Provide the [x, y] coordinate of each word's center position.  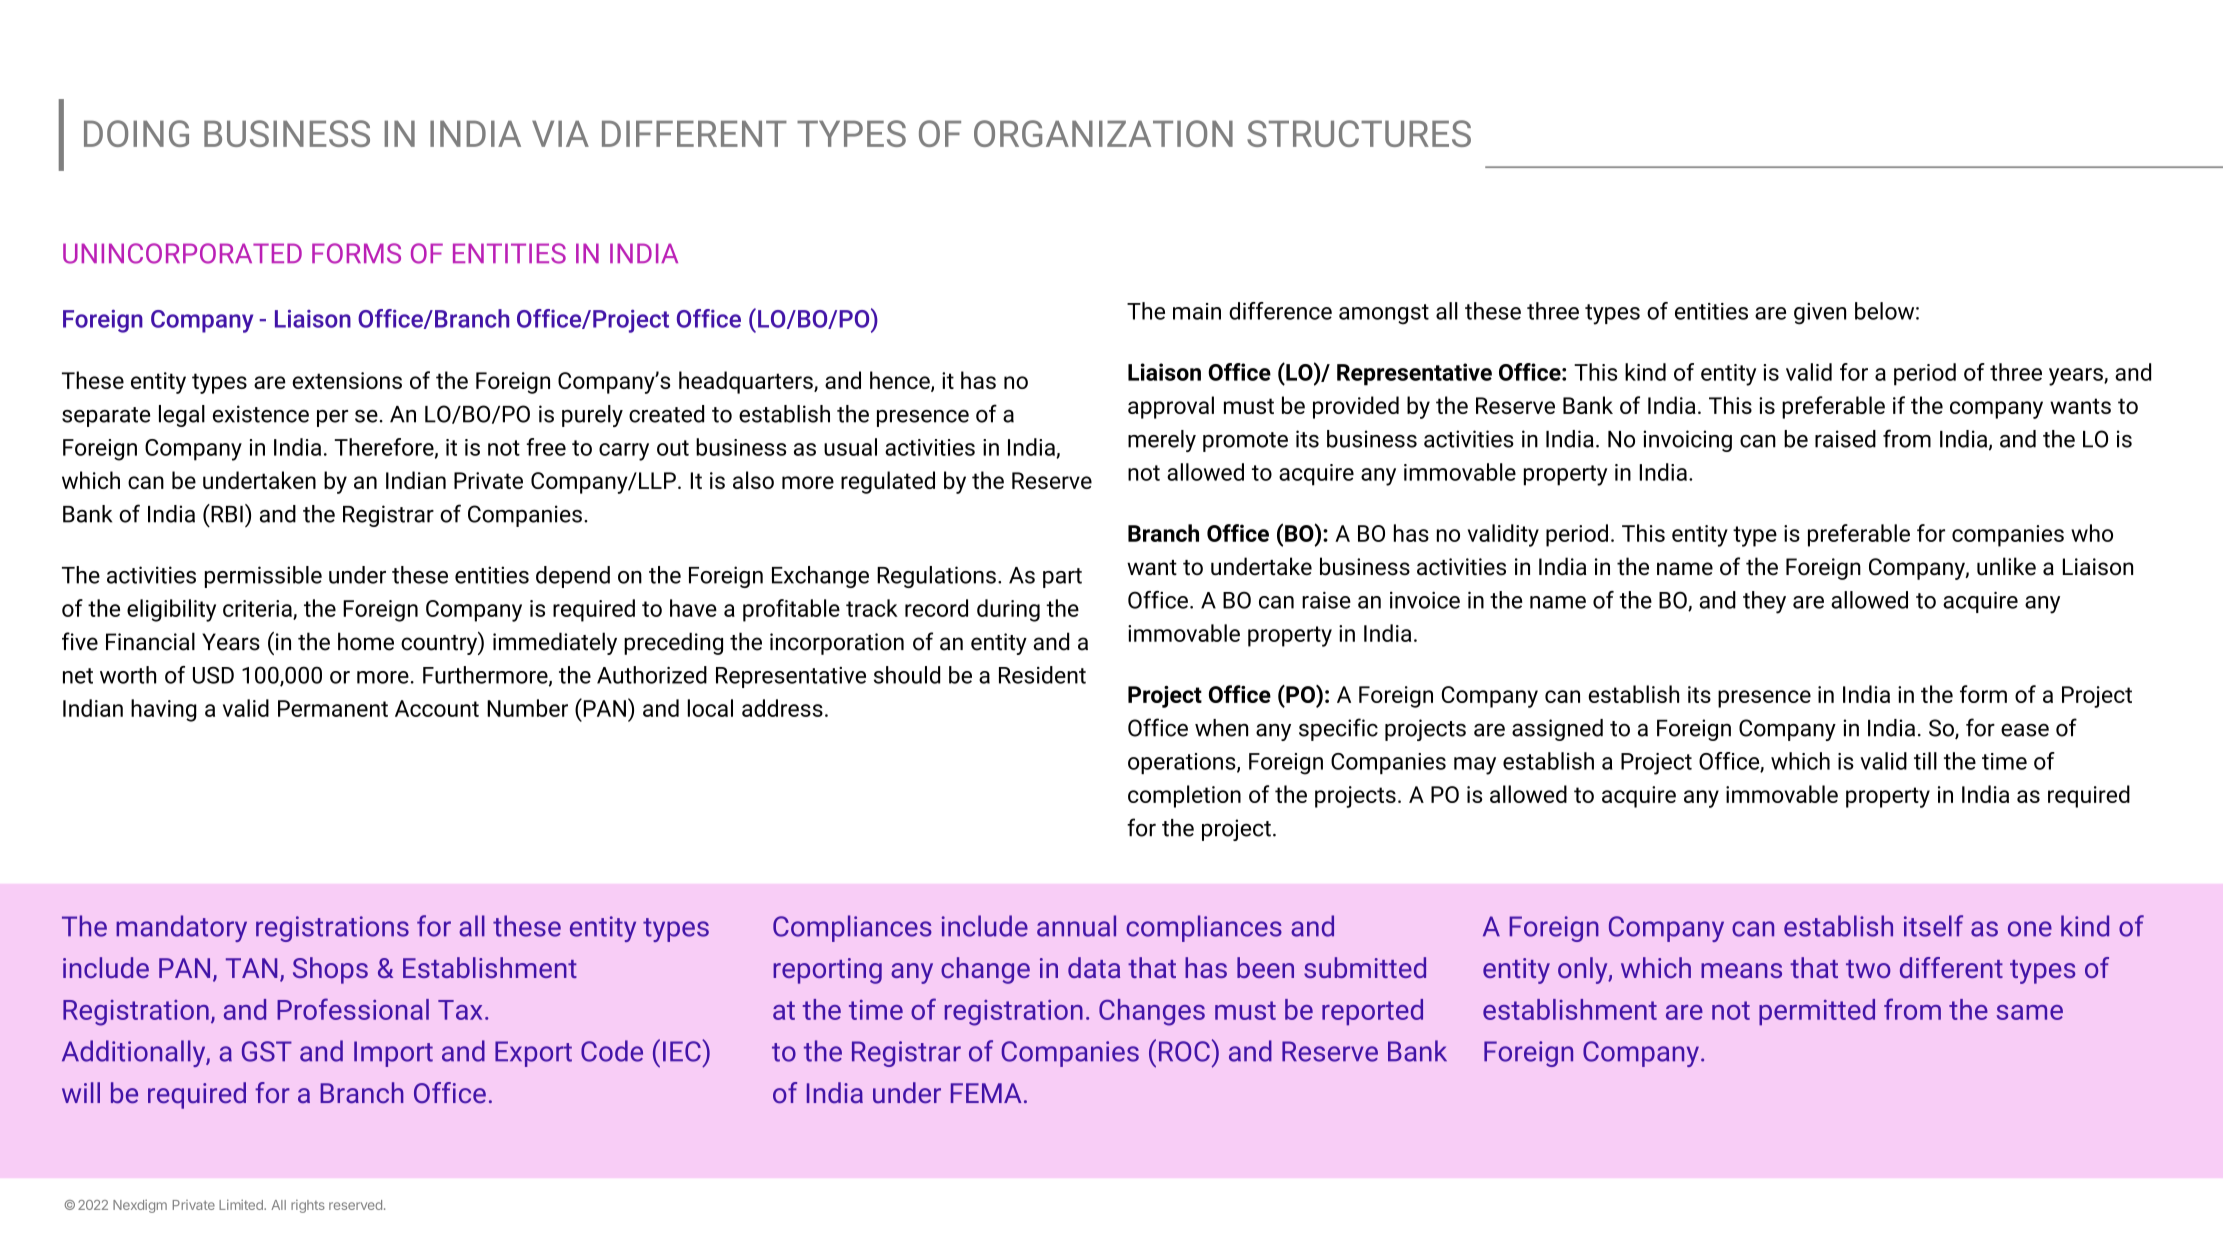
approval [1171, 407]
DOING [136, 133]
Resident [1042, 675]
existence [261, 414]
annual [1076, 926]
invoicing [1687, 441]
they [1764, 602]
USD [213, 675]
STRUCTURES [1359, 133]
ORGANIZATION [1103, 133]
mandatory [181, 928]
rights [308, 1206]
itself [1933, 926]
